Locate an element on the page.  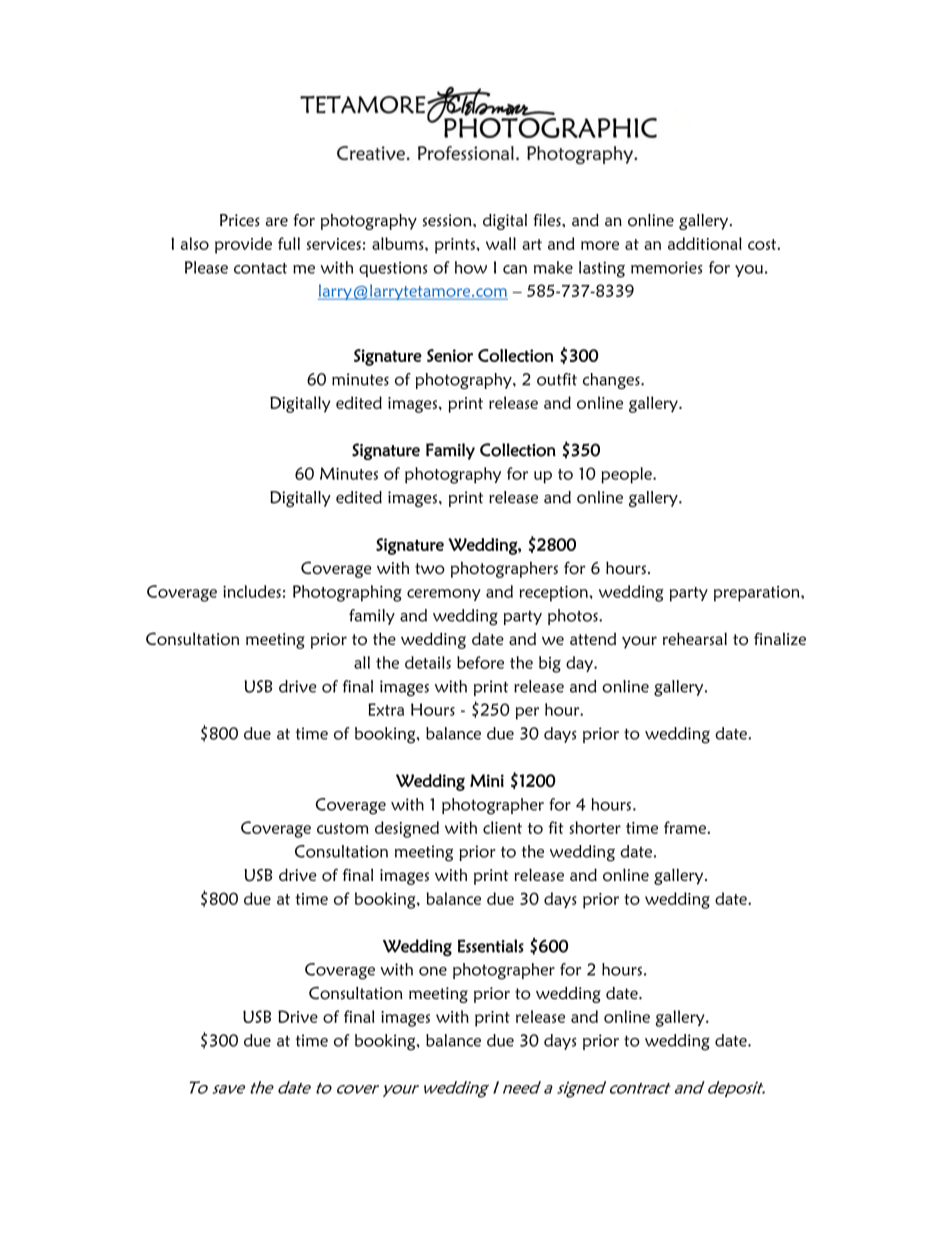
ceremony is located at coordinates (443, 595).
